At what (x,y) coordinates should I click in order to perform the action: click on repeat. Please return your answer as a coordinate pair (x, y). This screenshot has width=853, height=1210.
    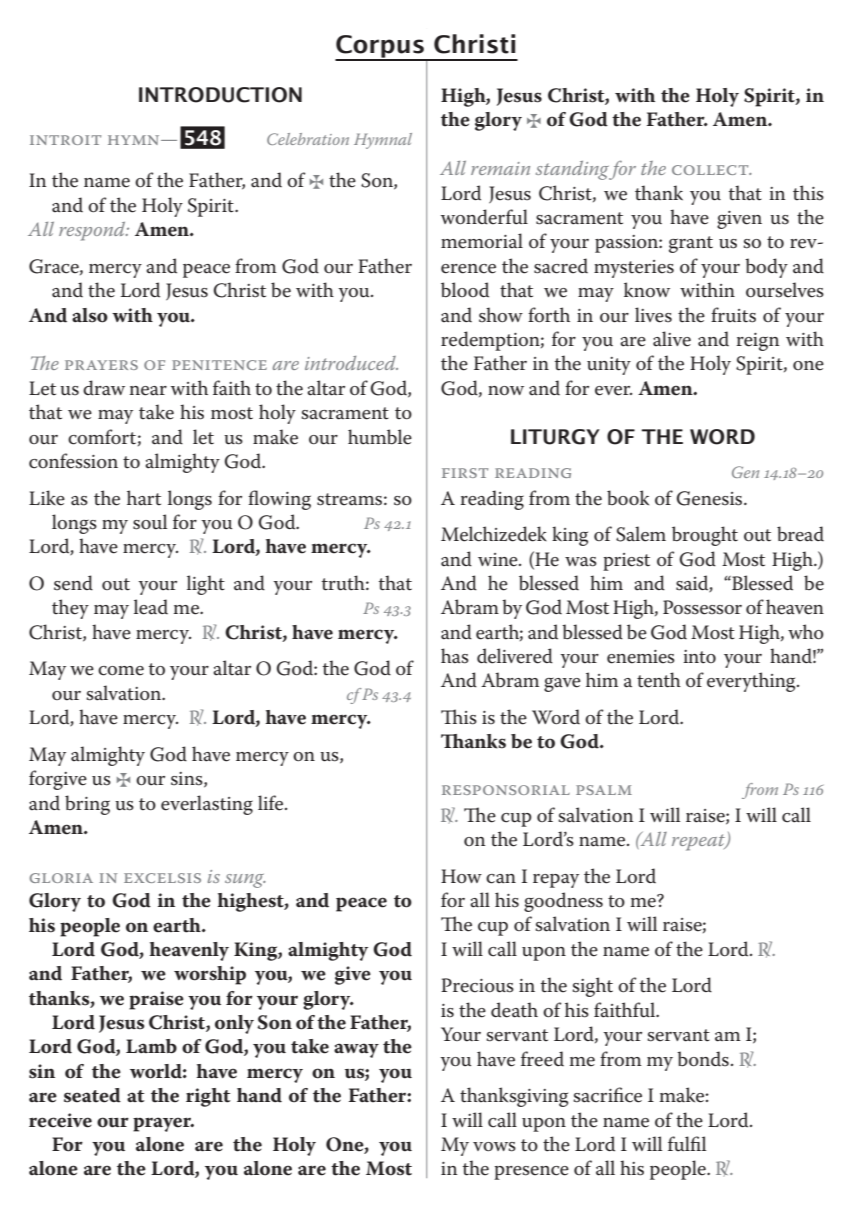
    Looking at the image, I should click on (700, 842).
